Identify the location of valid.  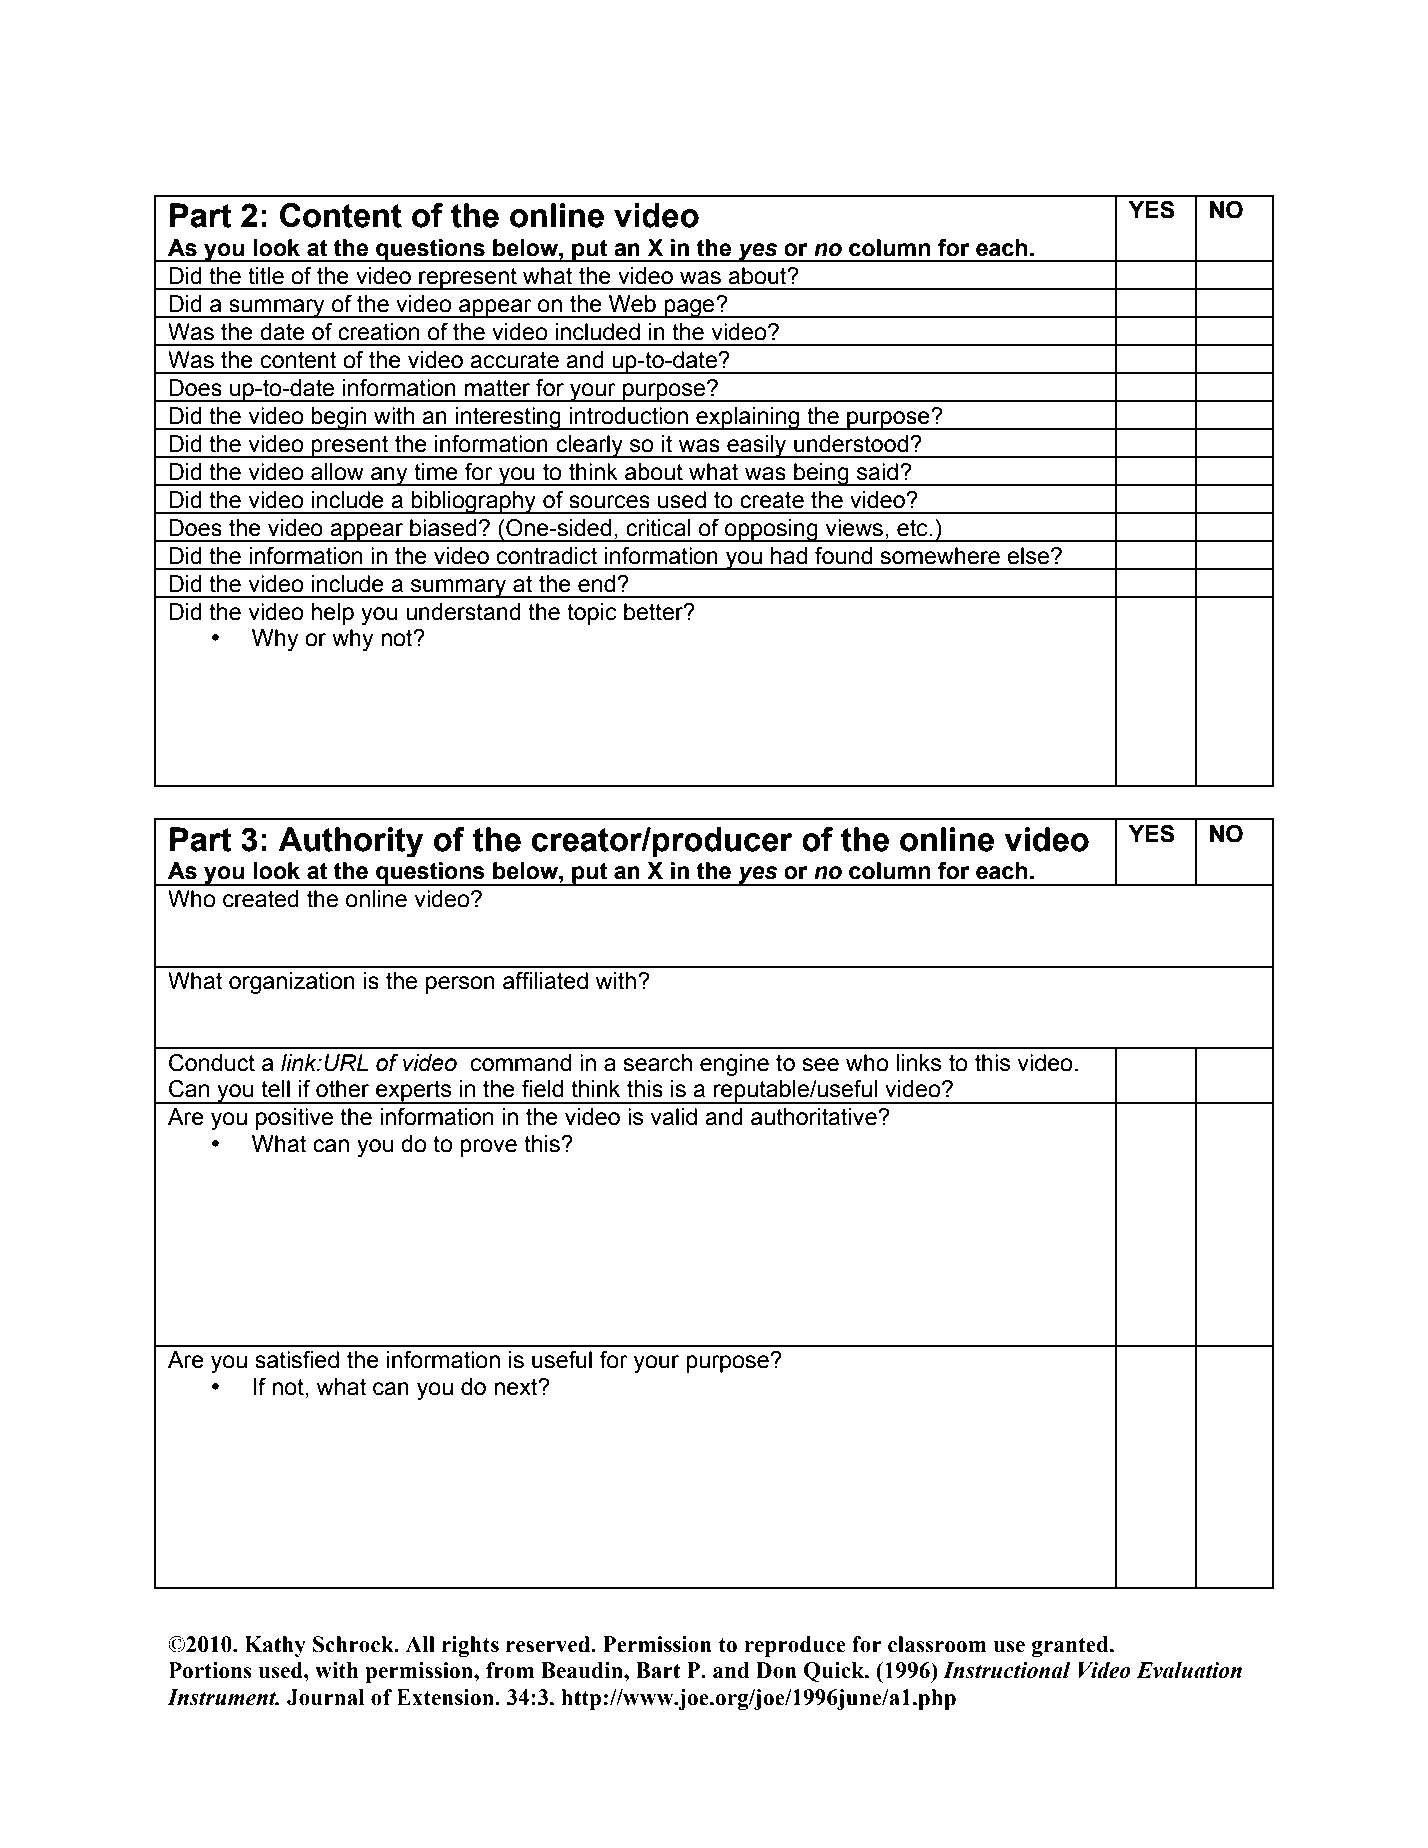
(673, 1117).
